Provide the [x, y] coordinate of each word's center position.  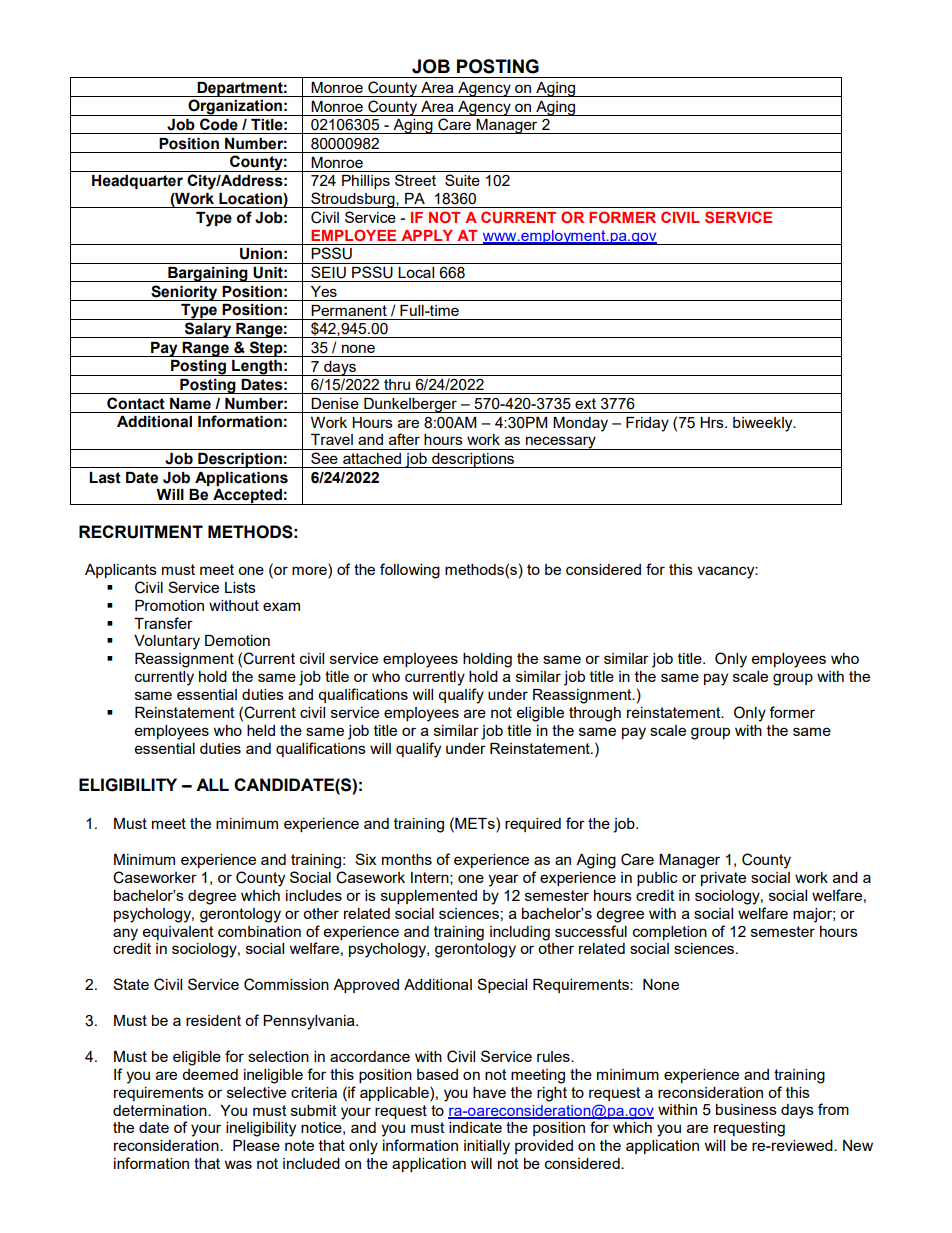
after [404, 439]
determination [161, 1110]
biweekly [764, 424]
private [723, 879]
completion [670, 933]
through [595, 714]
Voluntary [167, 642]
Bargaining [208, 274]
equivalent [178, 933]
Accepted [247, 497]
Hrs [713, 422]
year [503, 880]
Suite [462, 180]
